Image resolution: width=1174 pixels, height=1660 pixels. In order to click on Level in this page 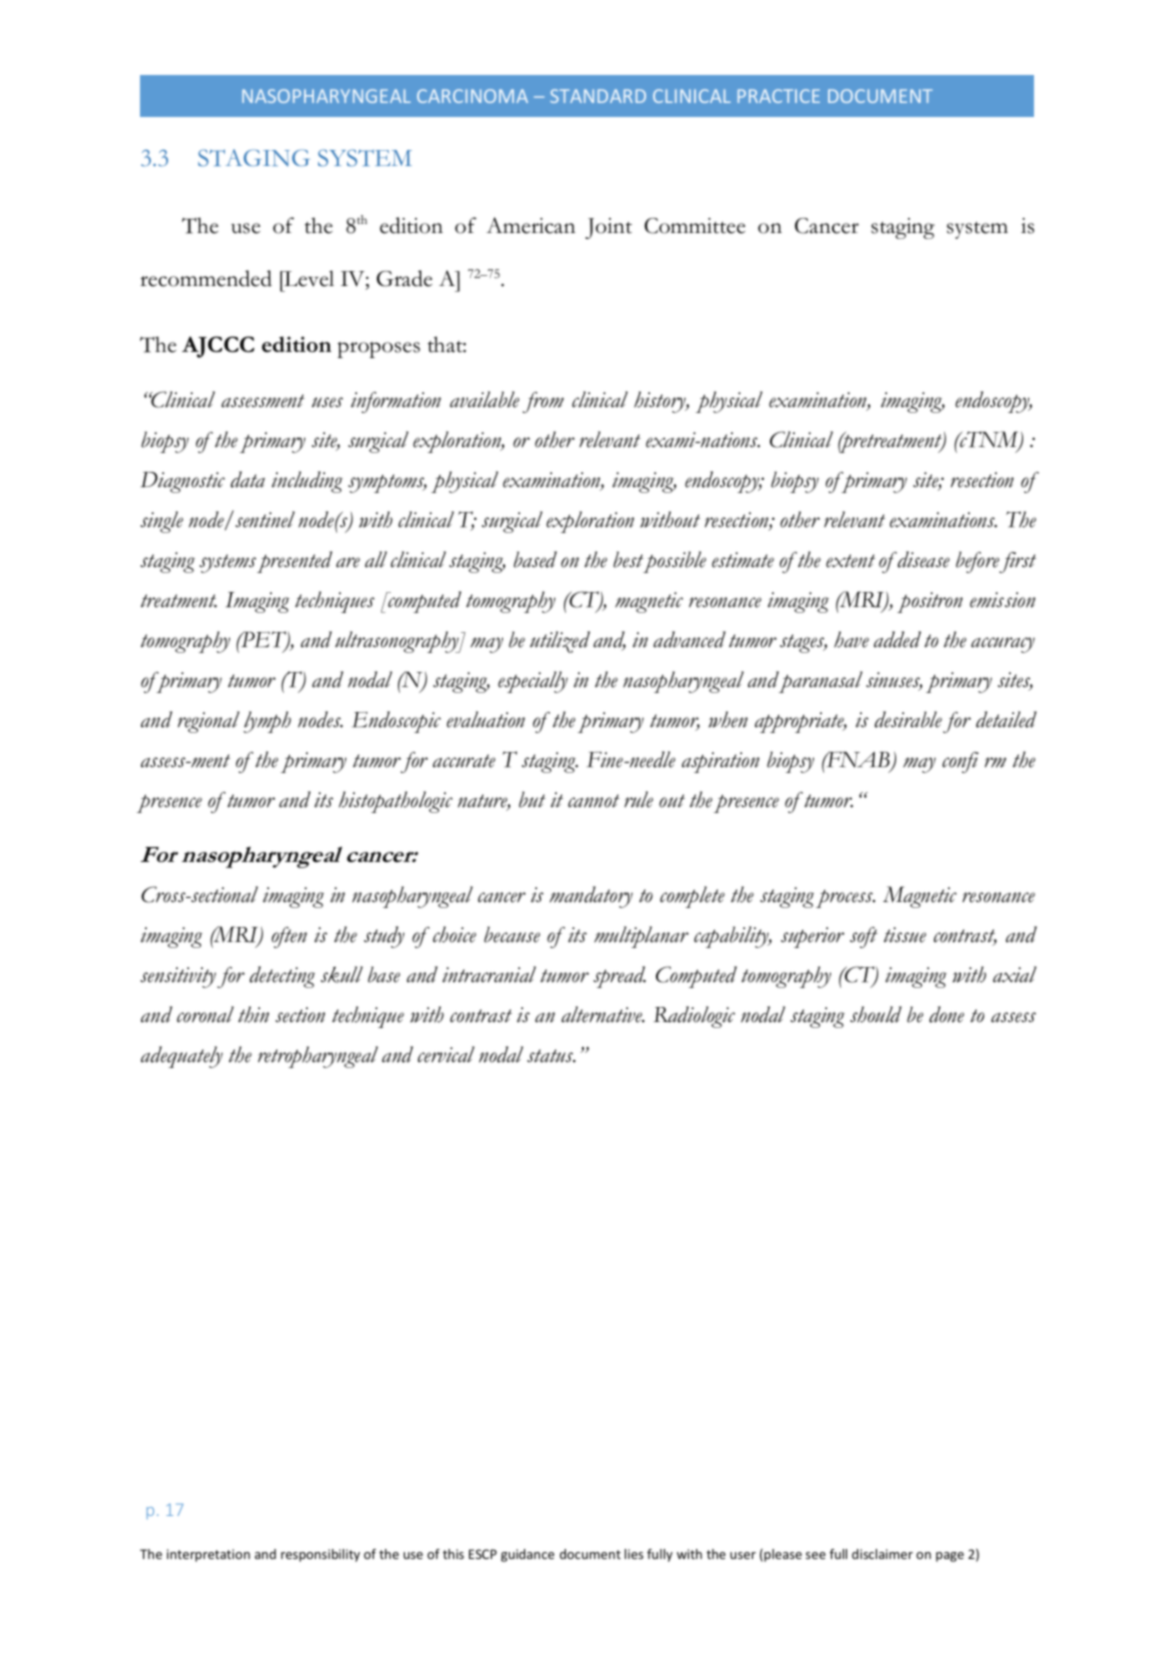, I will do `click(308, 278)`.
